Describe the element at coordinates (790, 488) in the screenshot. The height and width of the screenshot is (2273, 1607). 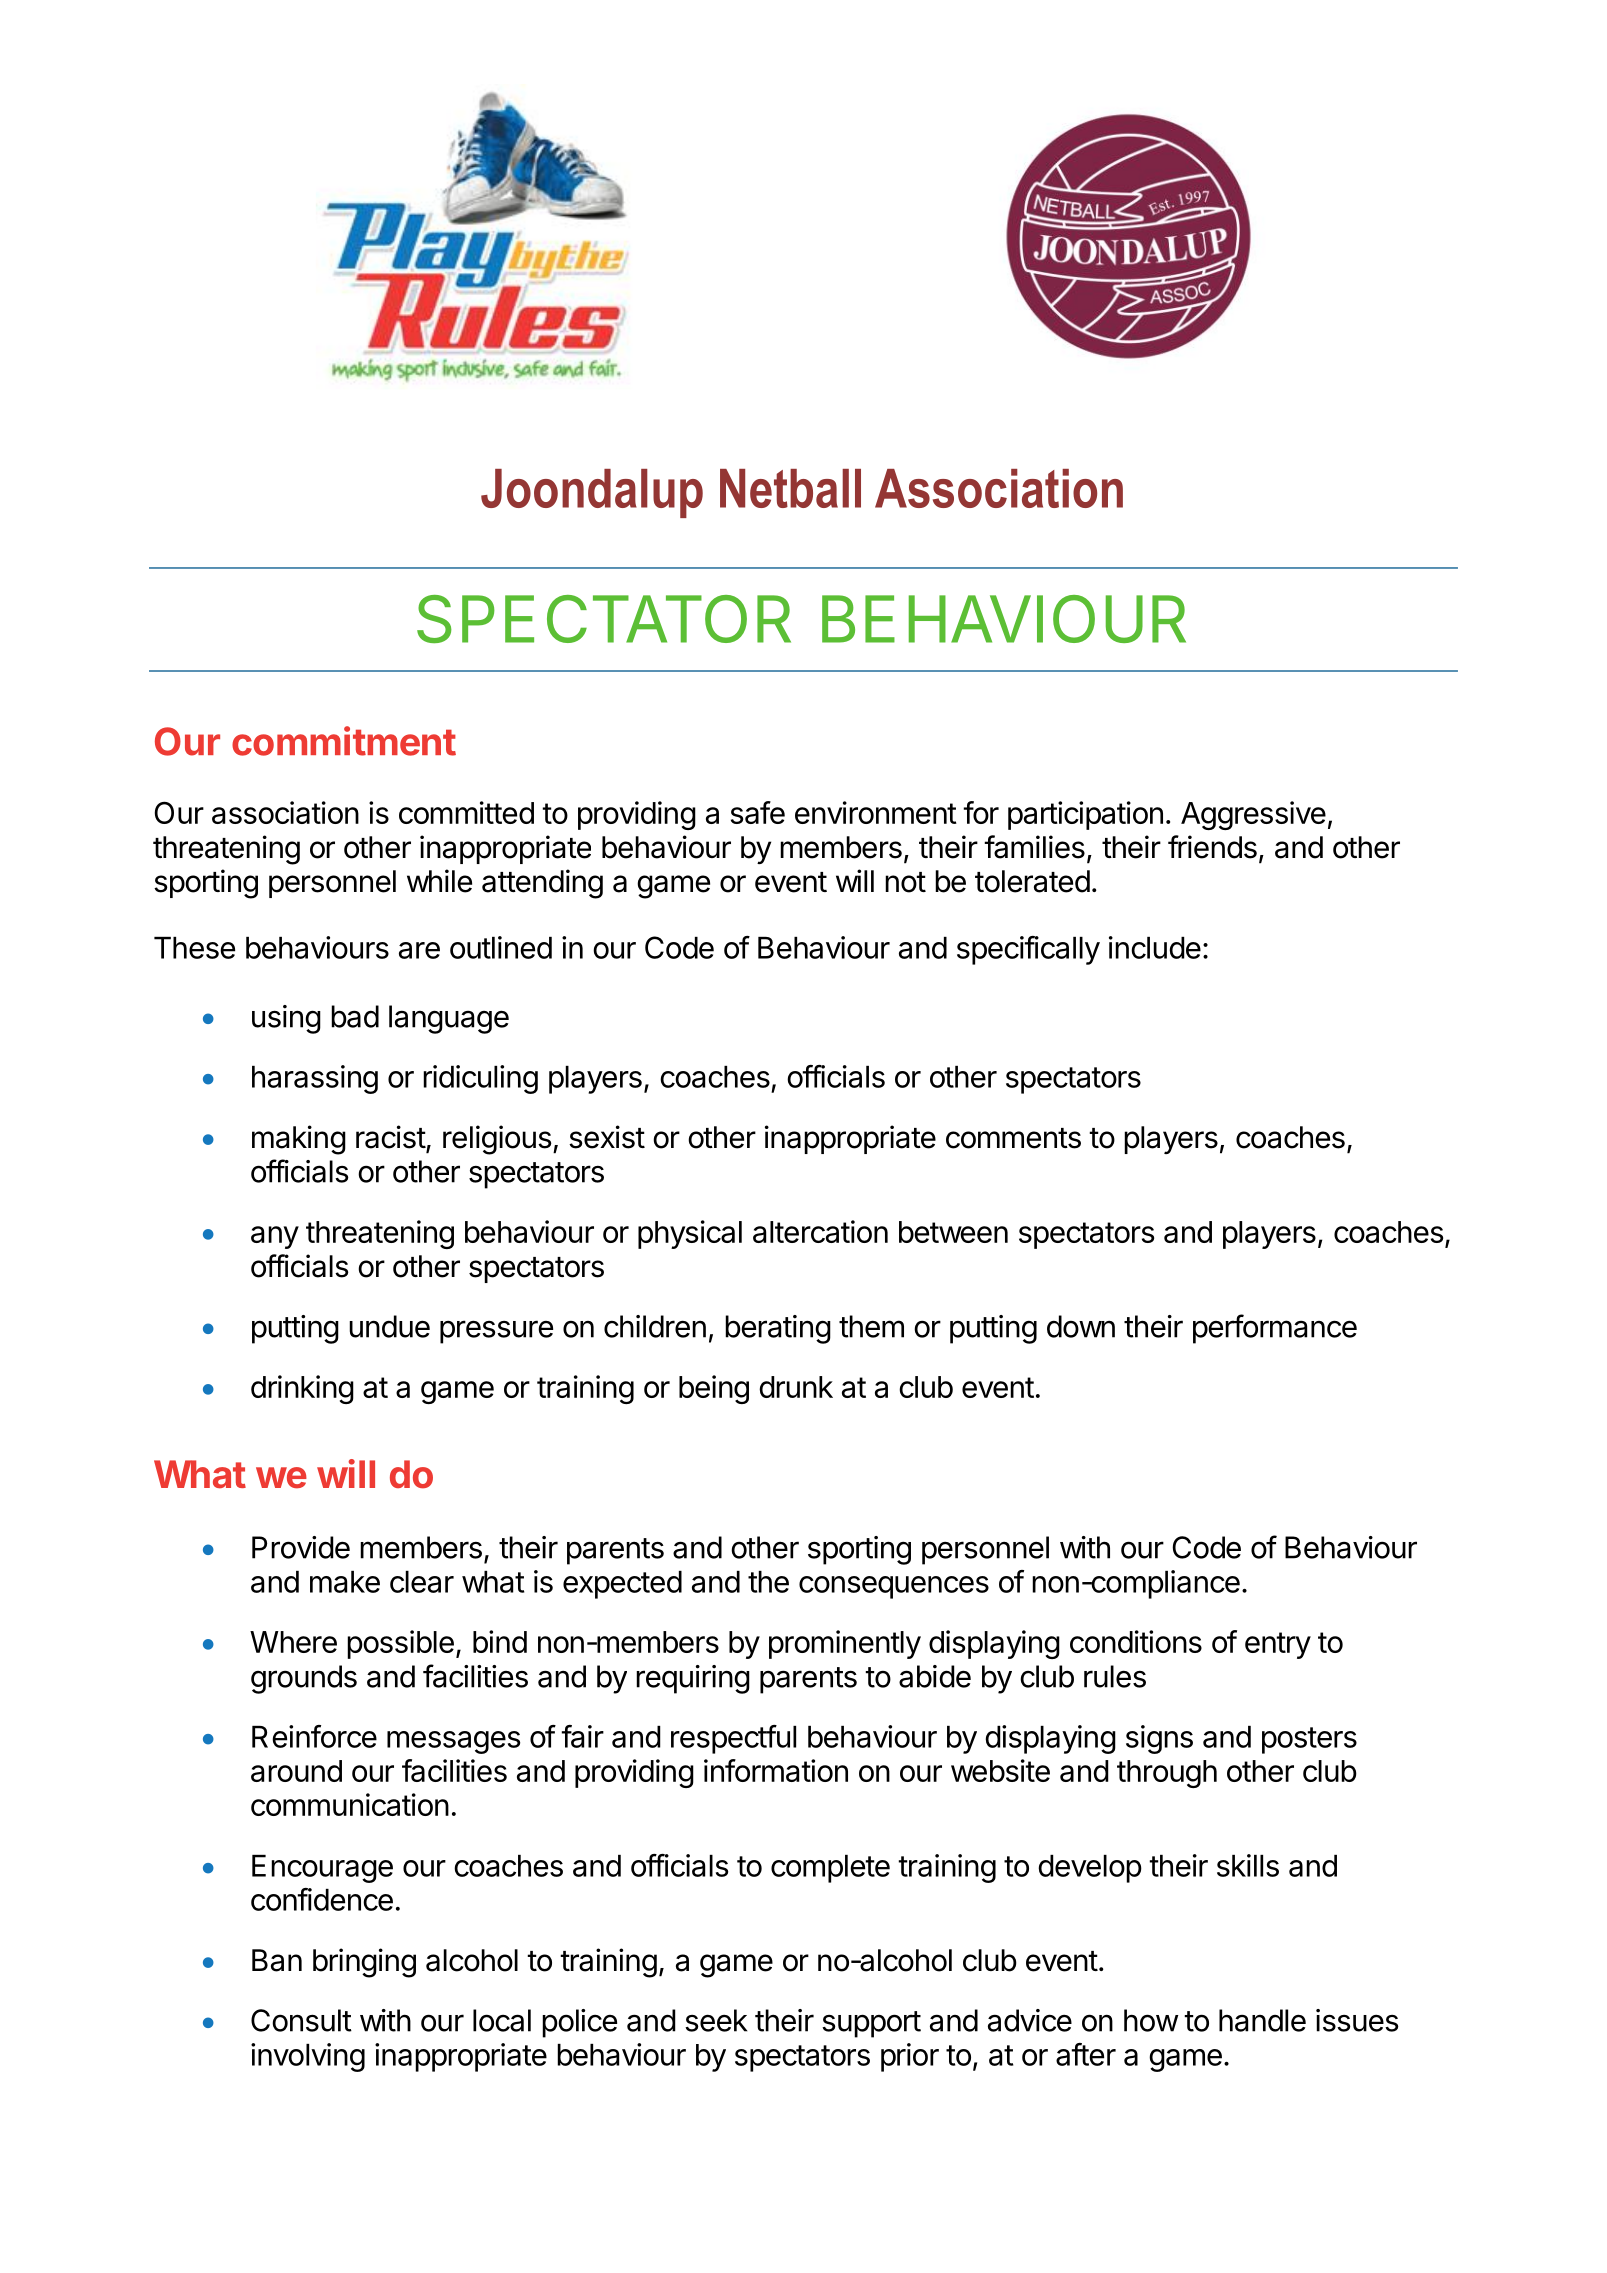
I see `Netball` at that location.
